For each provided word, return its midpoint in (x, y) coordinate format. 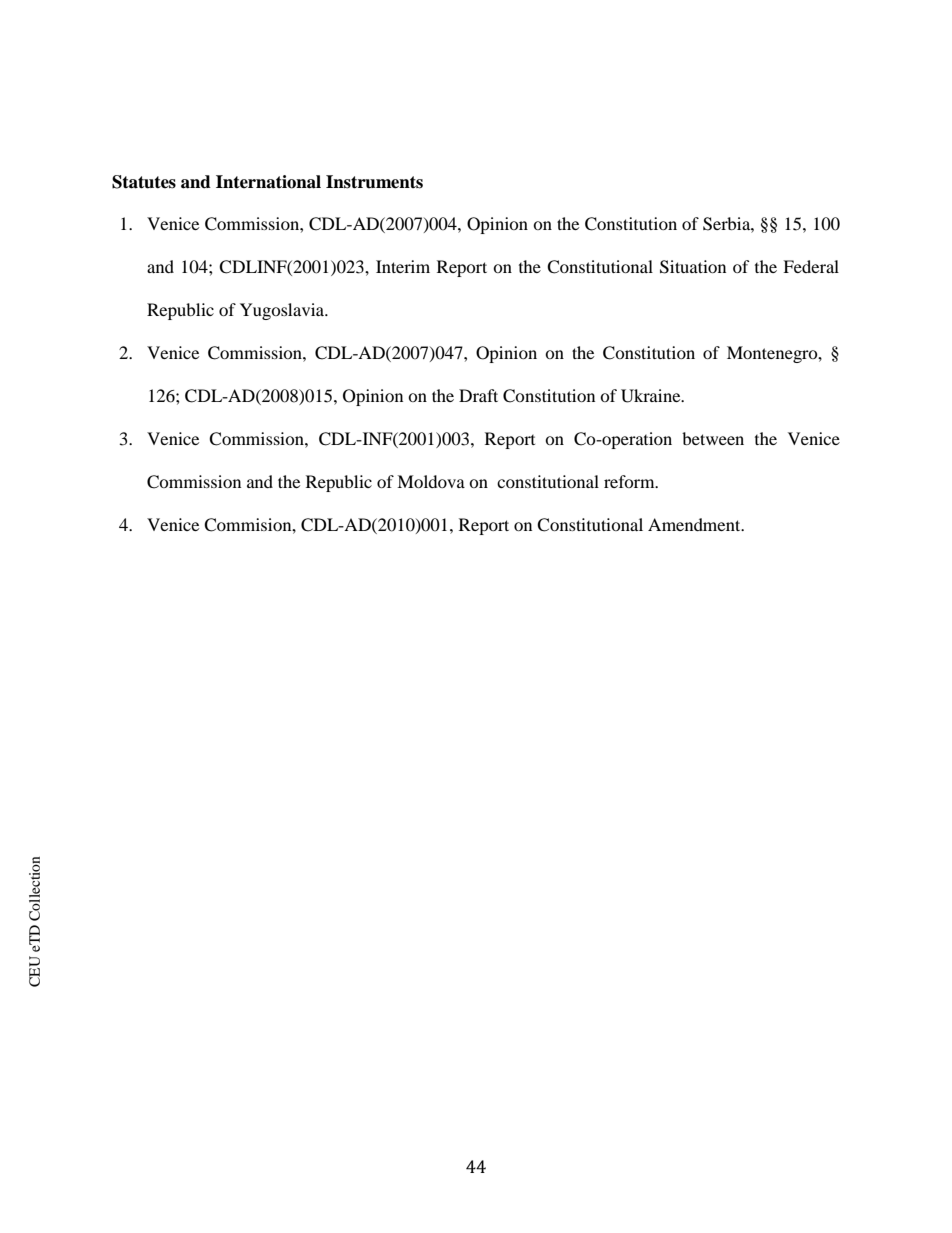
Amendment (695, 524)
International (268, 182)
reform (630, 481)
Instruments (374, 182)
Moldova (431, 481)
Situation (693, 267)
